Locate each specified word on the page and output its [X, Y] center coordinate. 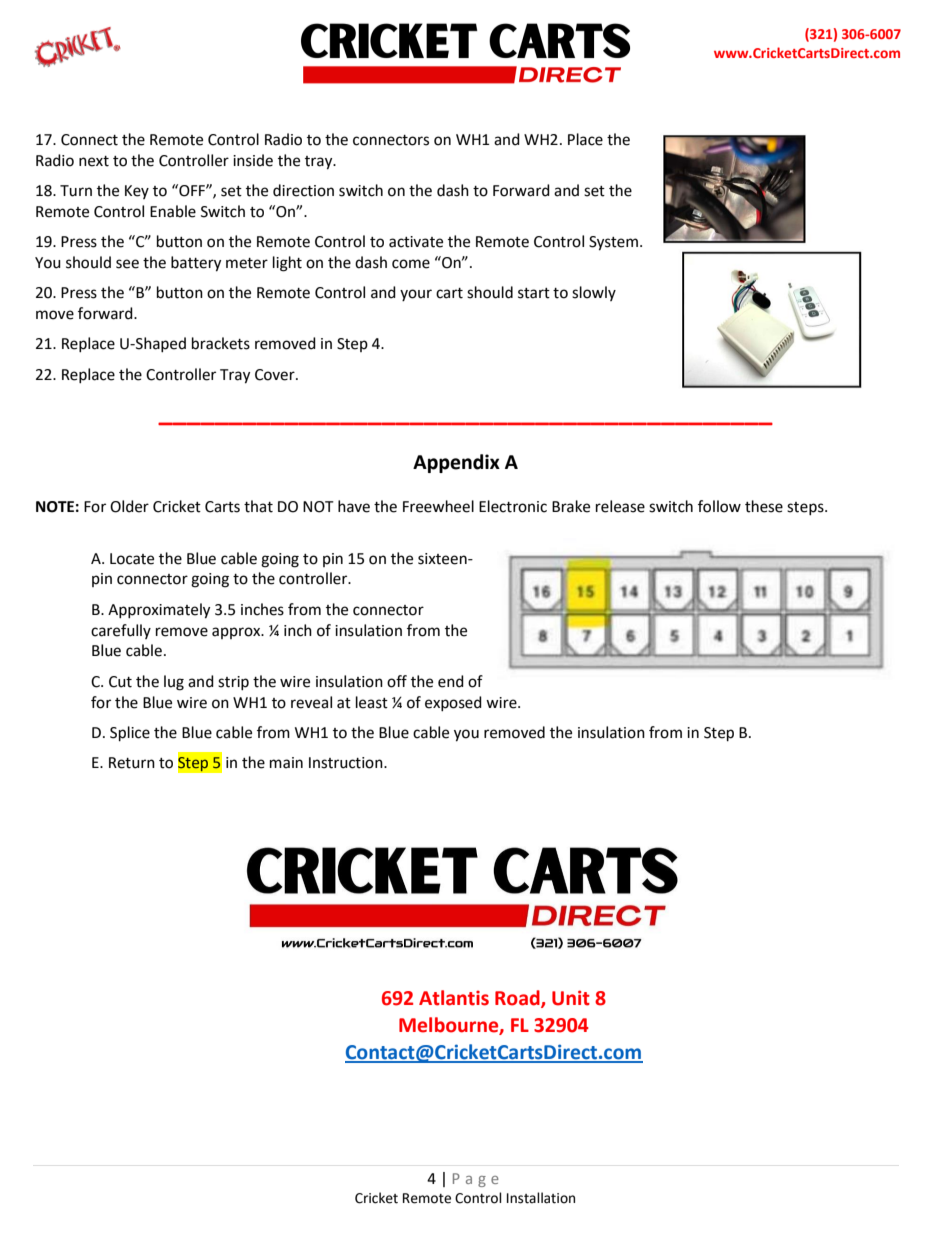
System [613, 243]
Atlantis [454, 998]
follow [719, 506]
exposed [453, 703]
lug [174, 683]
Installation [541, 1198]
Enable [173, 211]
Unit [571, 998]
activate [416, 242]
